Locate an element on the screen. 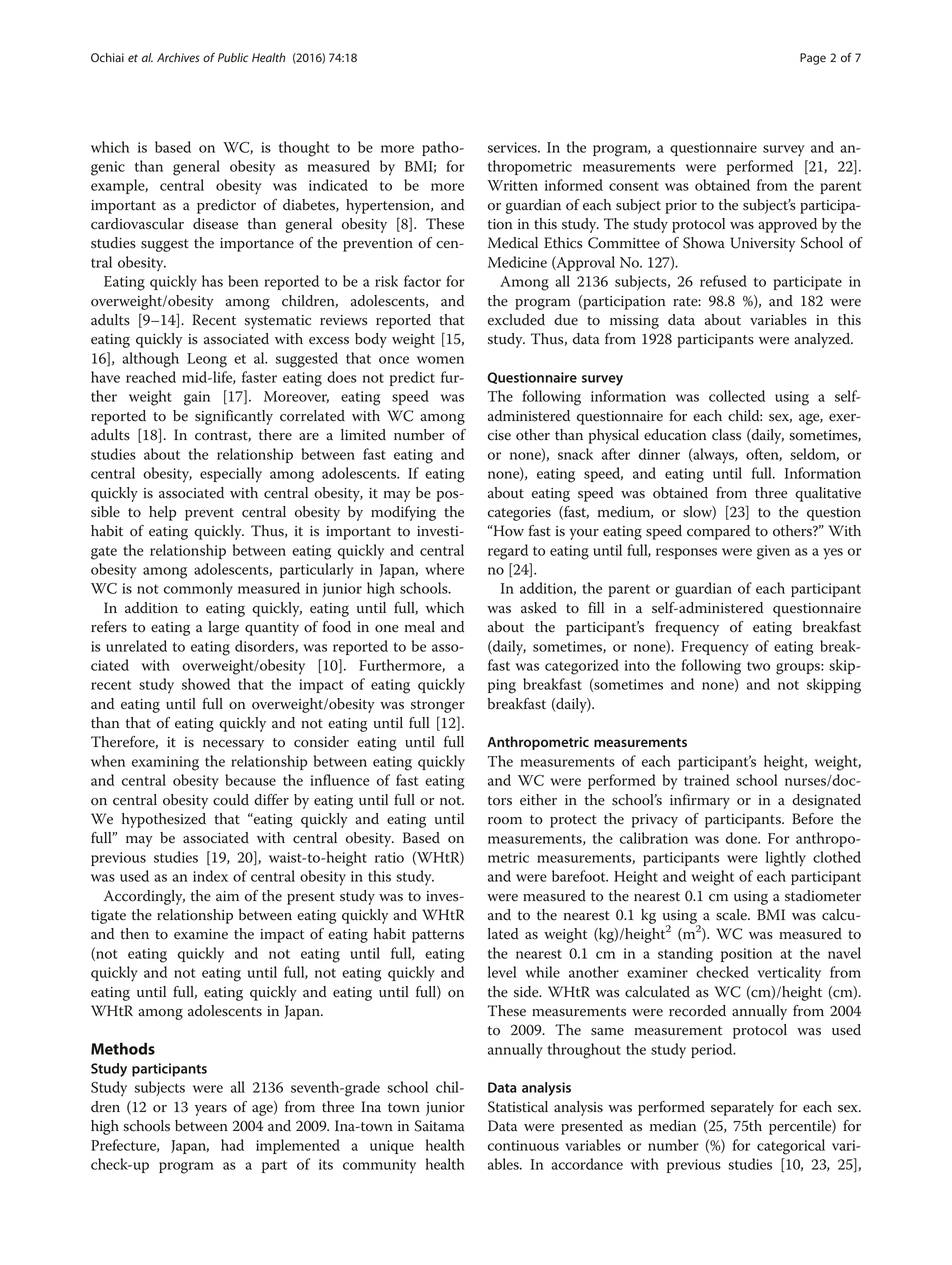  significantly is located at coordinates (234, 417).
